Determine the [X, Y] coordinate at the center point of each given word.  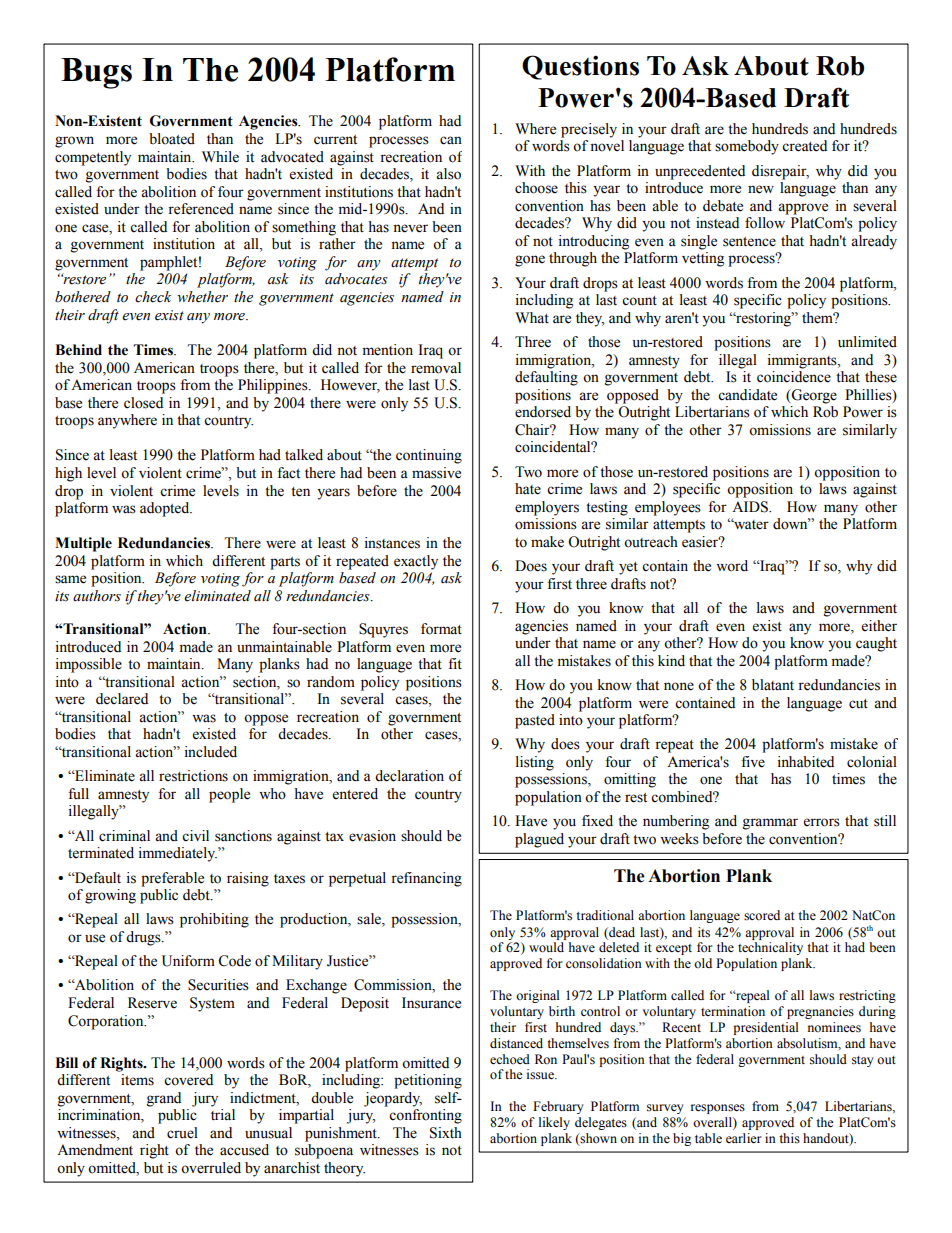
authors [97, 596]
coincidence [794, 377]
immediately [178, 854]
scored [762, 915]
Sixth [446, 1133]
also [448, 174]
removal [436, 368]
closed [143, 403]
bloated [172, 139]
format [441, 629]
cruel [182, 1133]
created [804, 146]
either [879, 626]
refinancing [426, 879]
